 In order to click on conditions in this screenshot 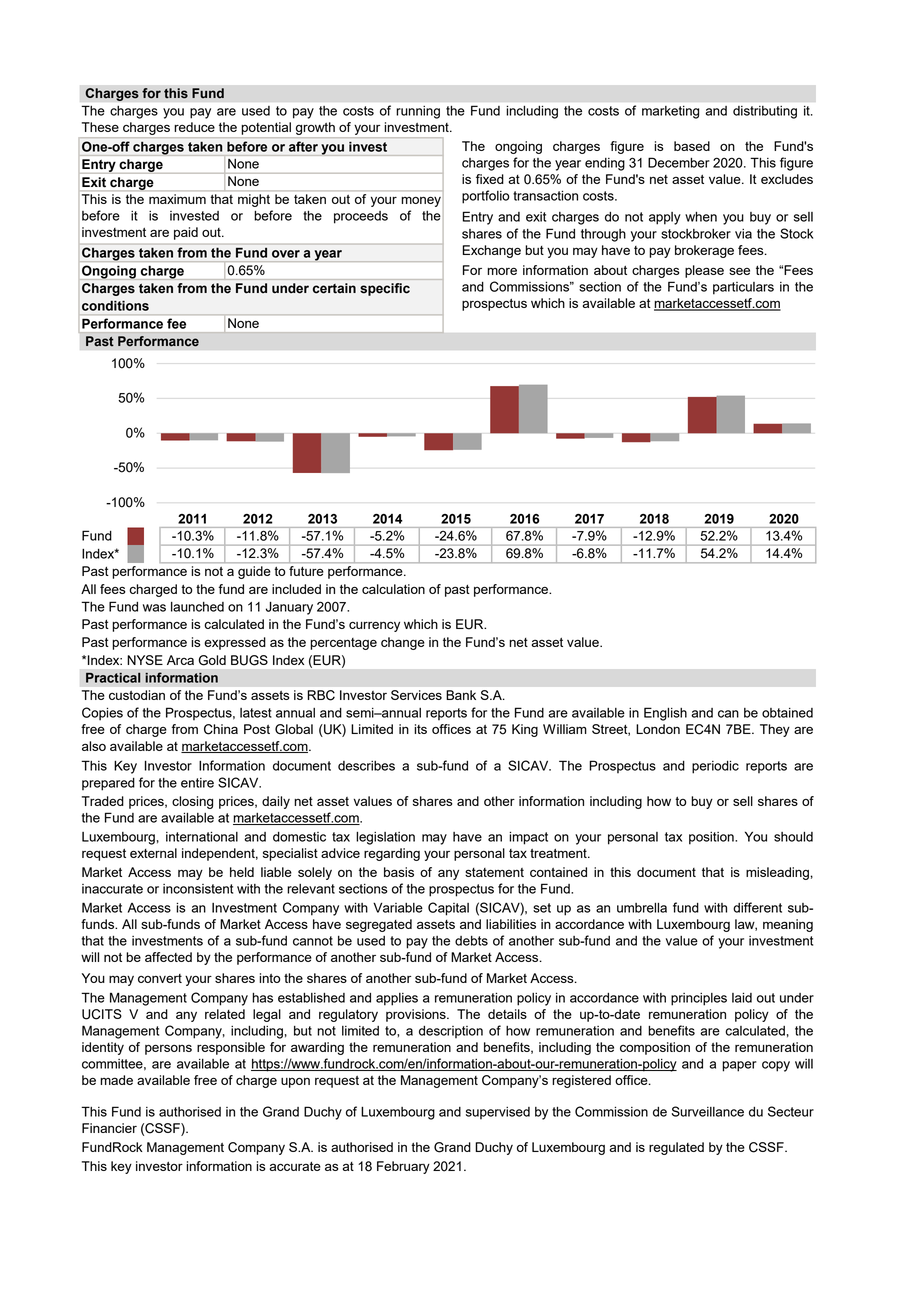, I will do `click(115, 305)`.
